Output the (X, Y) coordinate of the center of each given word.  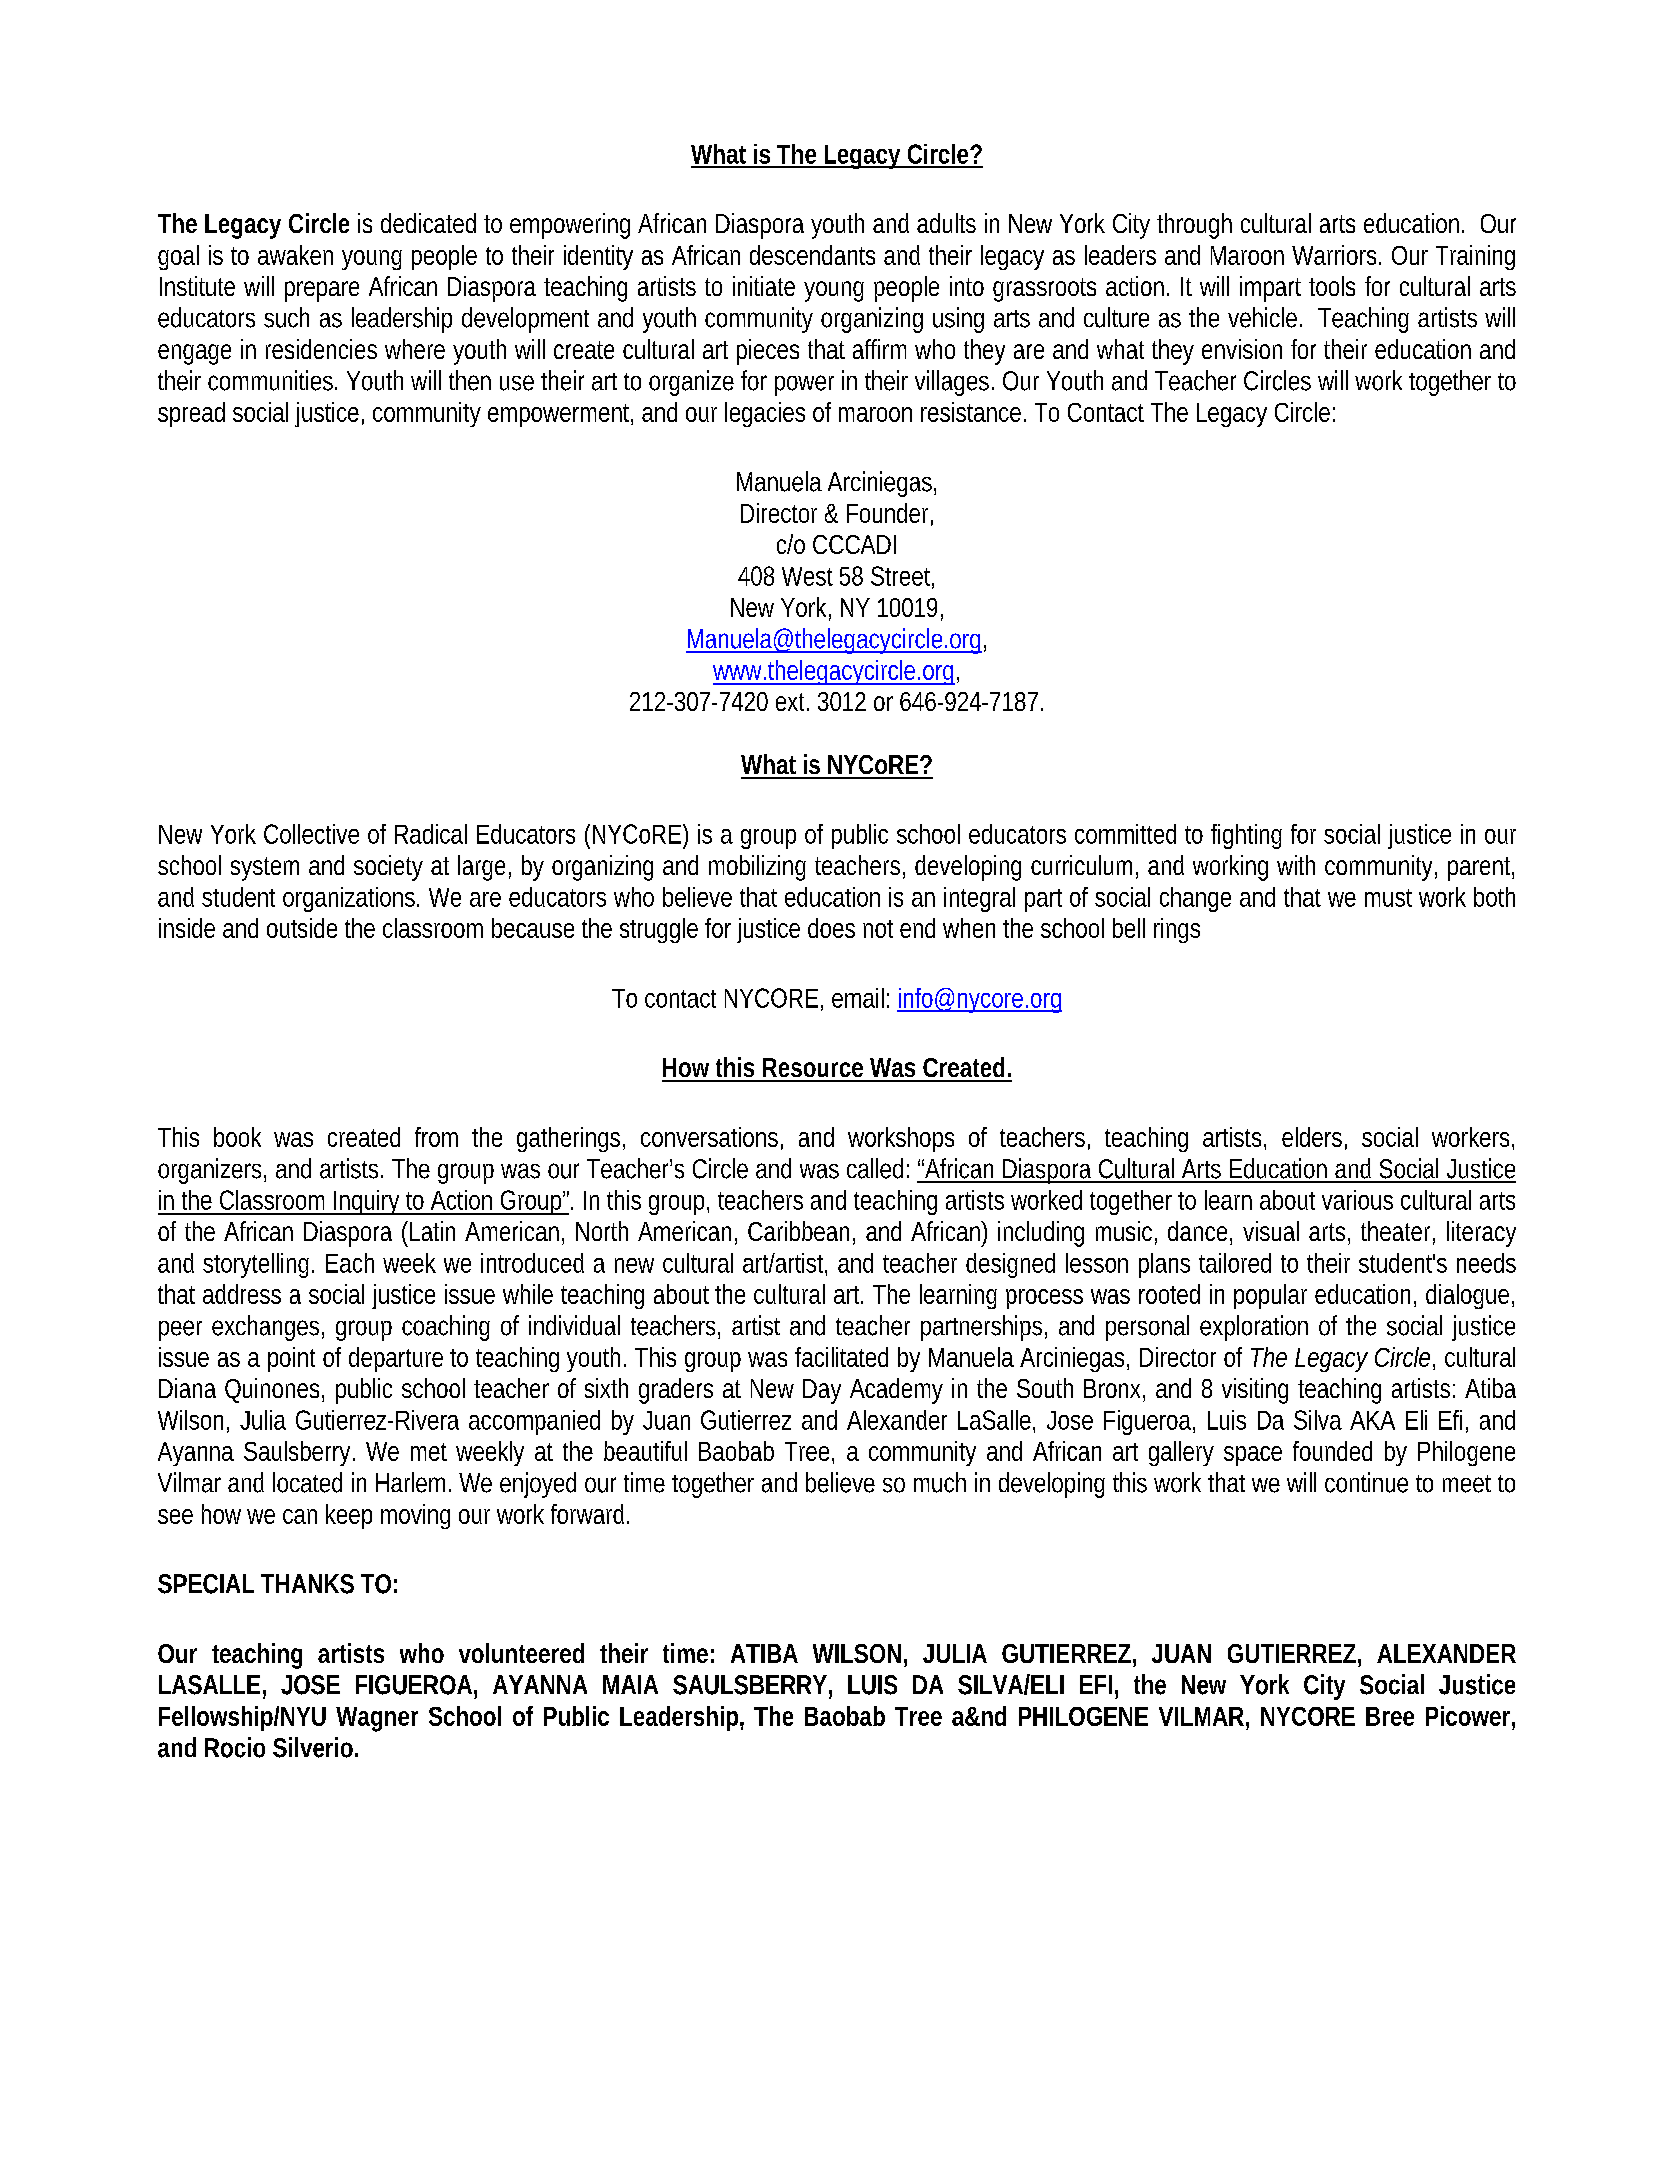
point (291, 1359)
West (807, 576)
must (1388, 898)
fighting (1246, 836)
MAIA (630, 1684)
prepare (322, 291)
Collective (311, 834)
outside (302, 928)
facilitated (841, 1357)
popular (1270, 1296)
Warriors (1336, 255)
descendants (812, 255)
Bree (1390, 1716)
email (858, 998)
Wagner (377, 1719)
